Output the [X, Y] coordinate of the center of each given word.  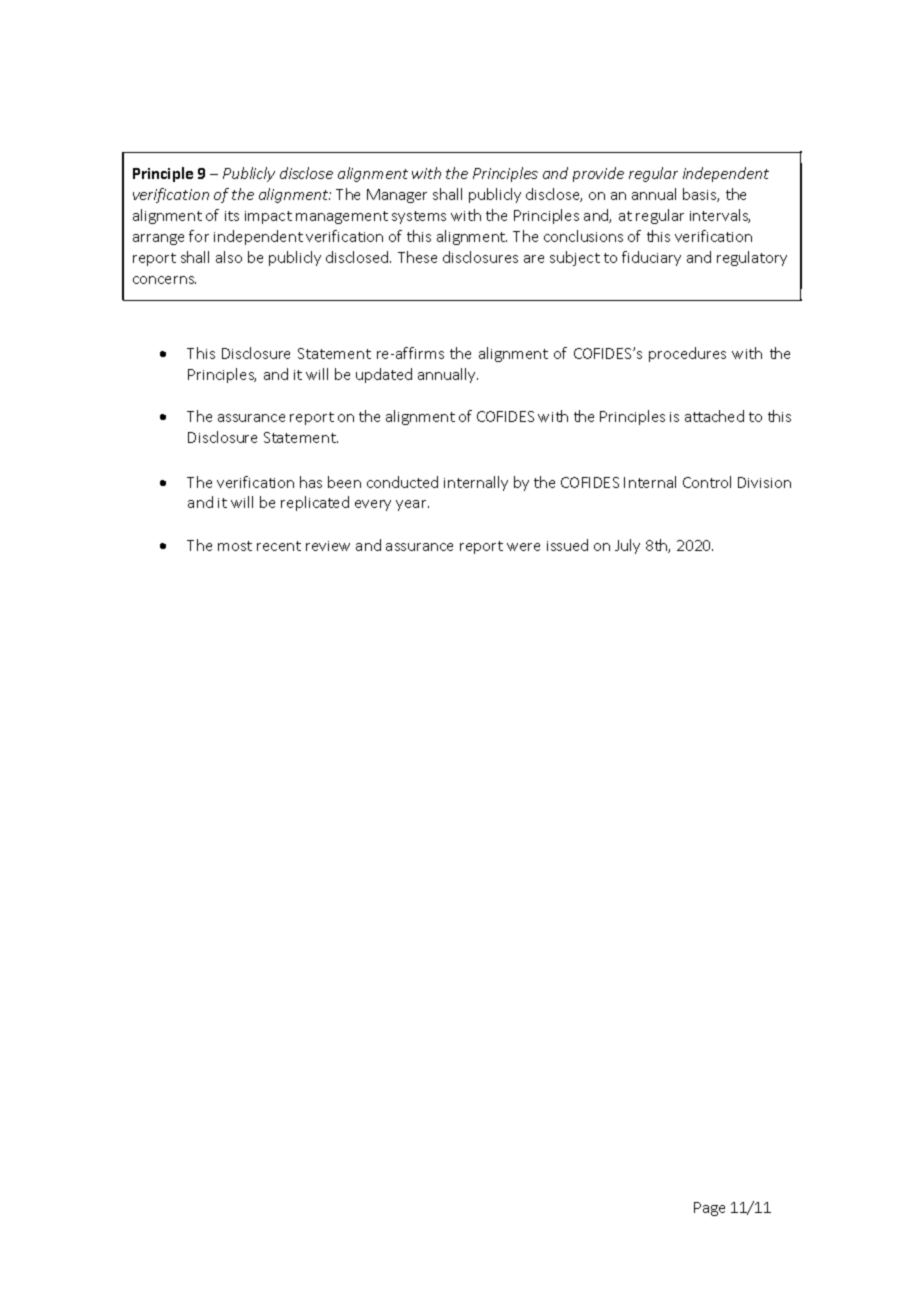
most [235, 546]
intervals [720, 216]
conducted [402, 482]
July [627, 546]
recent [279, 546]
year [412, 505]
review [328, 546]
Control [707, 482]
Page [709, 1209]
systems [419, 217]
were [523, 547]
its [232, 216]
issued [567, 545]
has [311, 482]
